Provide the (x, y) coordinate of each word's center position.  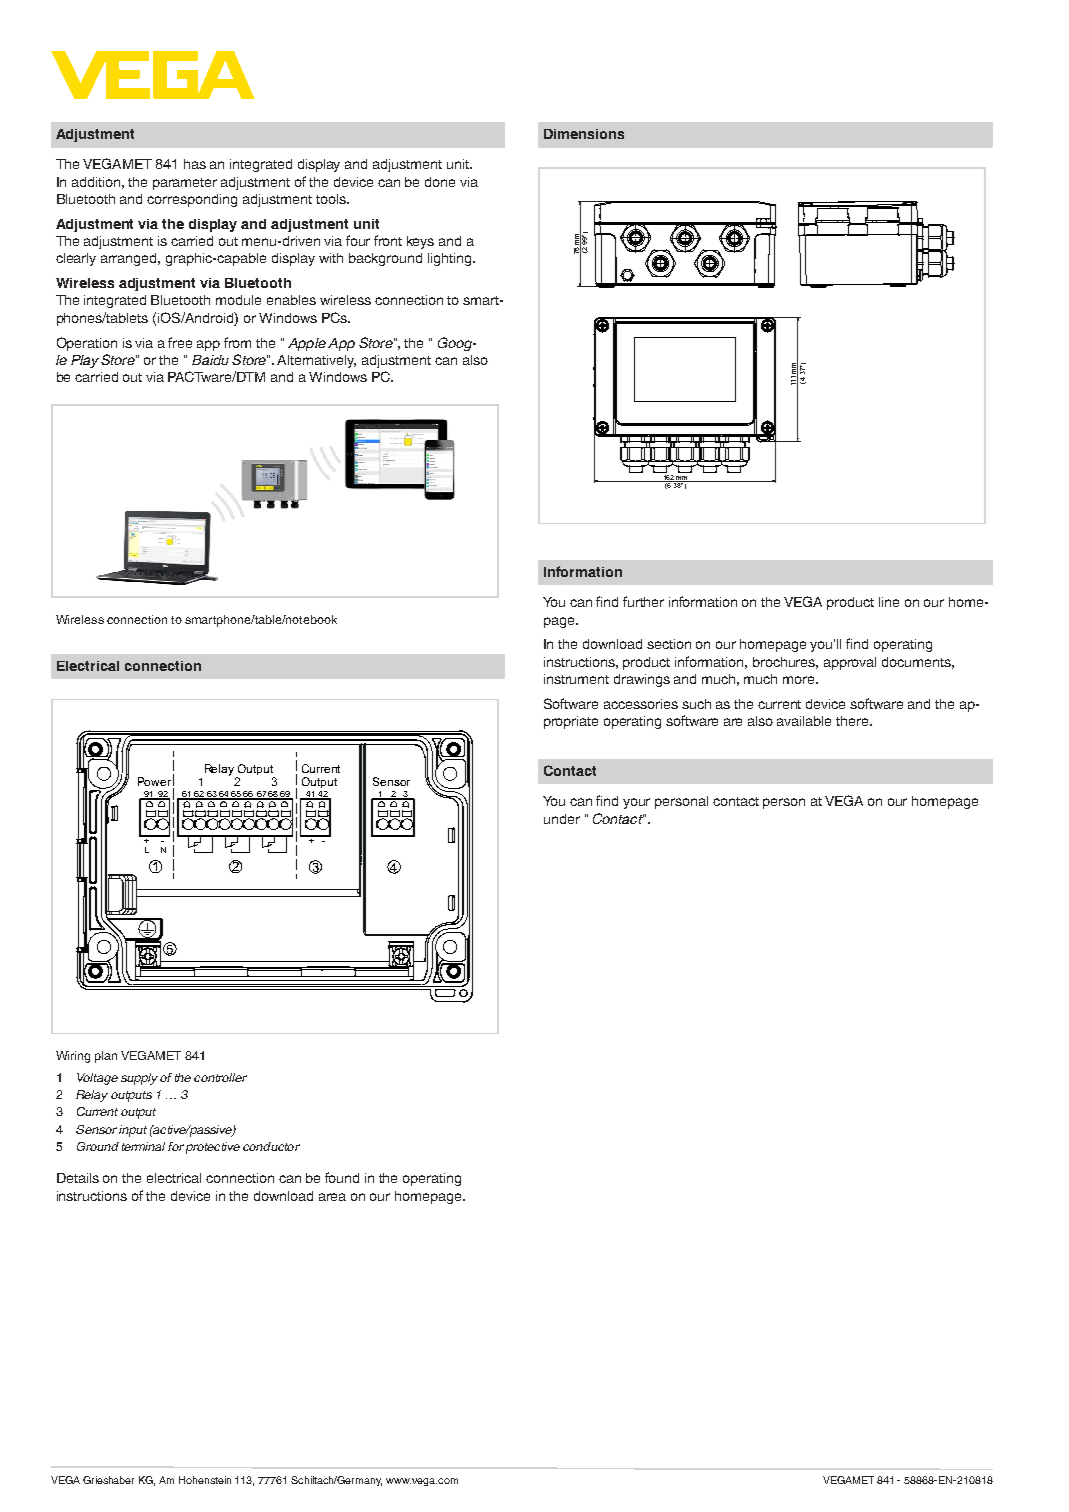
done (440, 182)
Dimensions (584, 134)
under (562, 819)
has (195, 164)
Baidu (210, 360)
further (643, 601)
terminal (143, 1146)
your (636, 803)
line (889, 602)
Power (154, 781)
